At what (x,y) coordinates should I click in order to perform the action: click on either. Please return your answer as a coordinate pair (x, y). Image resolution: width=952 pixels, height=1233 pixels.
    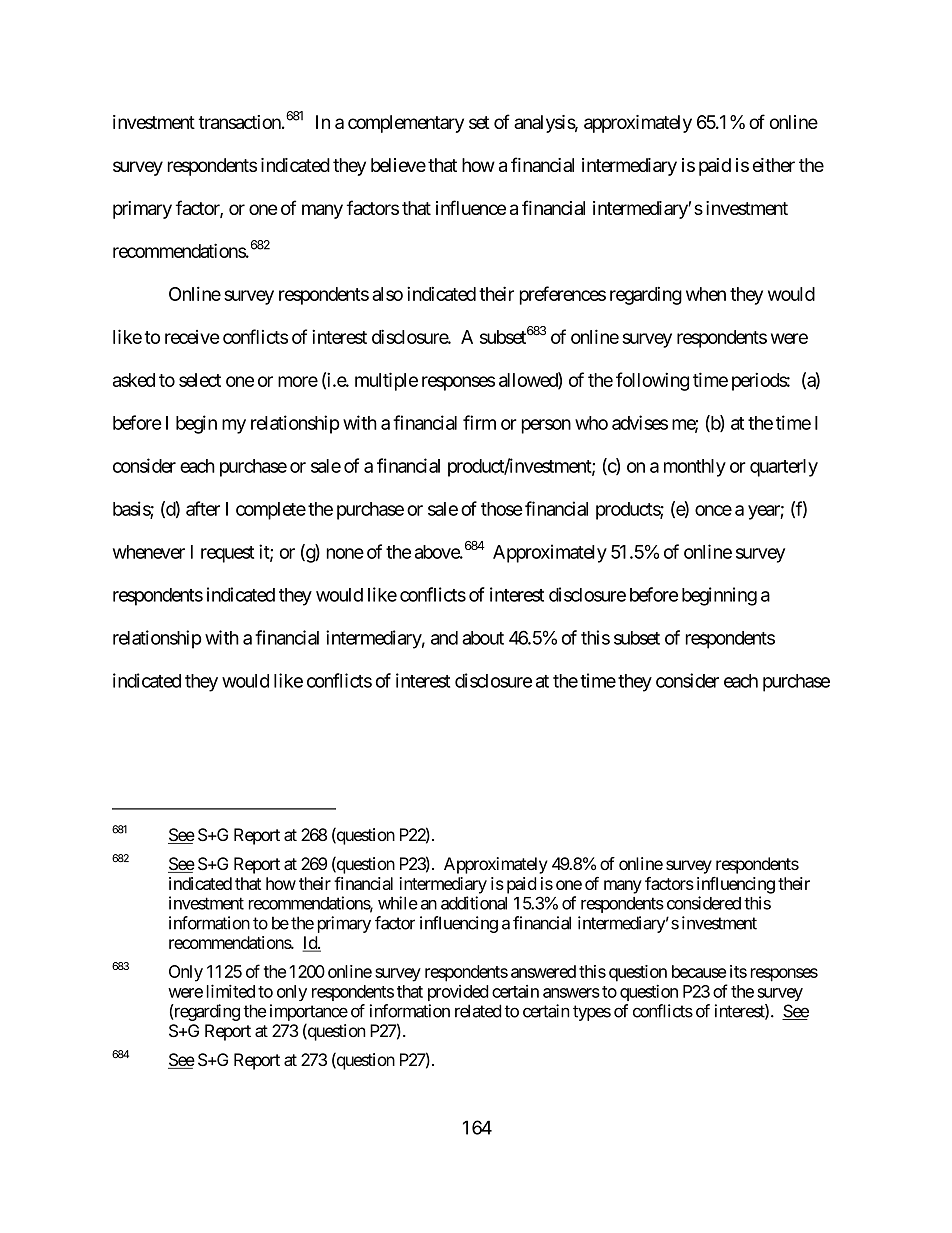
    Looking at the image, I should click on (774, 165).
